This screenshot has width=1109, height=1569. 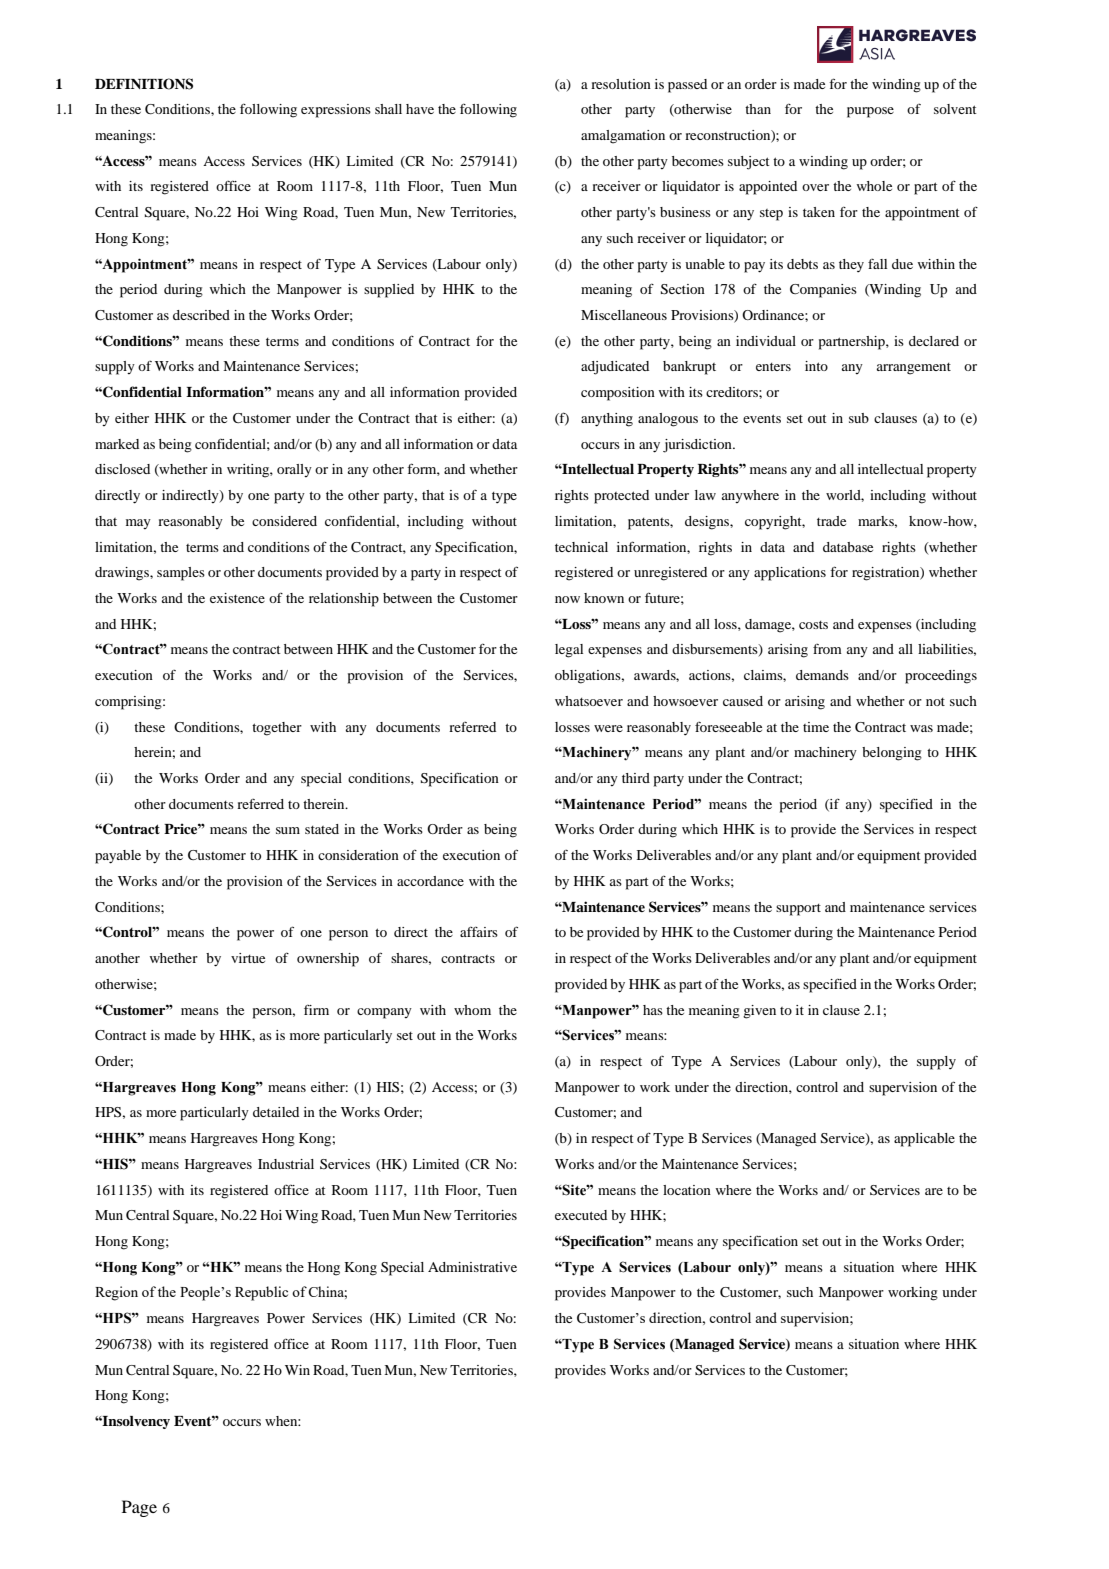 I want to click on amalgamation, so click(x=623, y=137).
